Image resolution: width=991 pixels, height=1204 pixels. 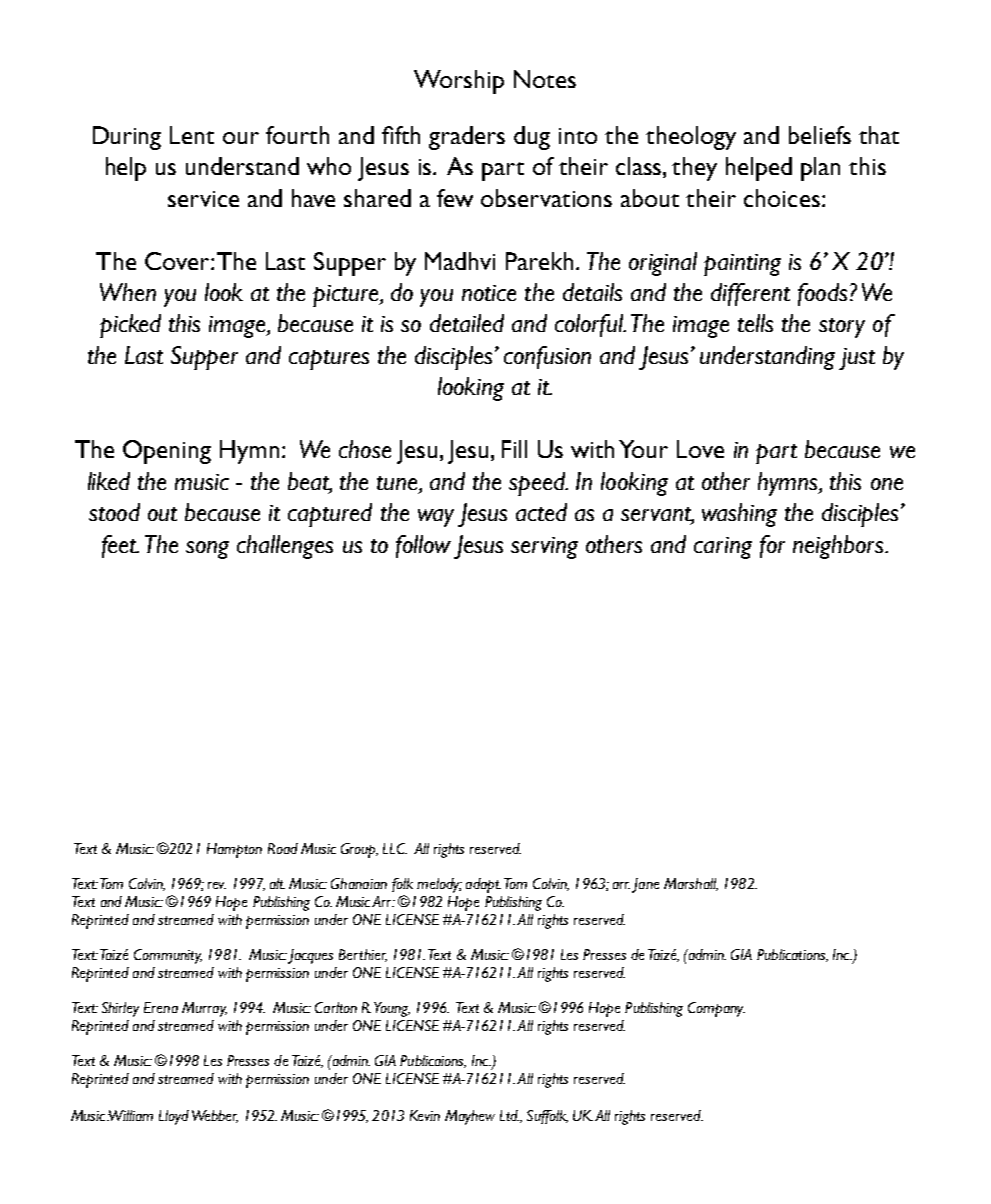 I want to click on Ltd, so click(x=509, y=1115).
